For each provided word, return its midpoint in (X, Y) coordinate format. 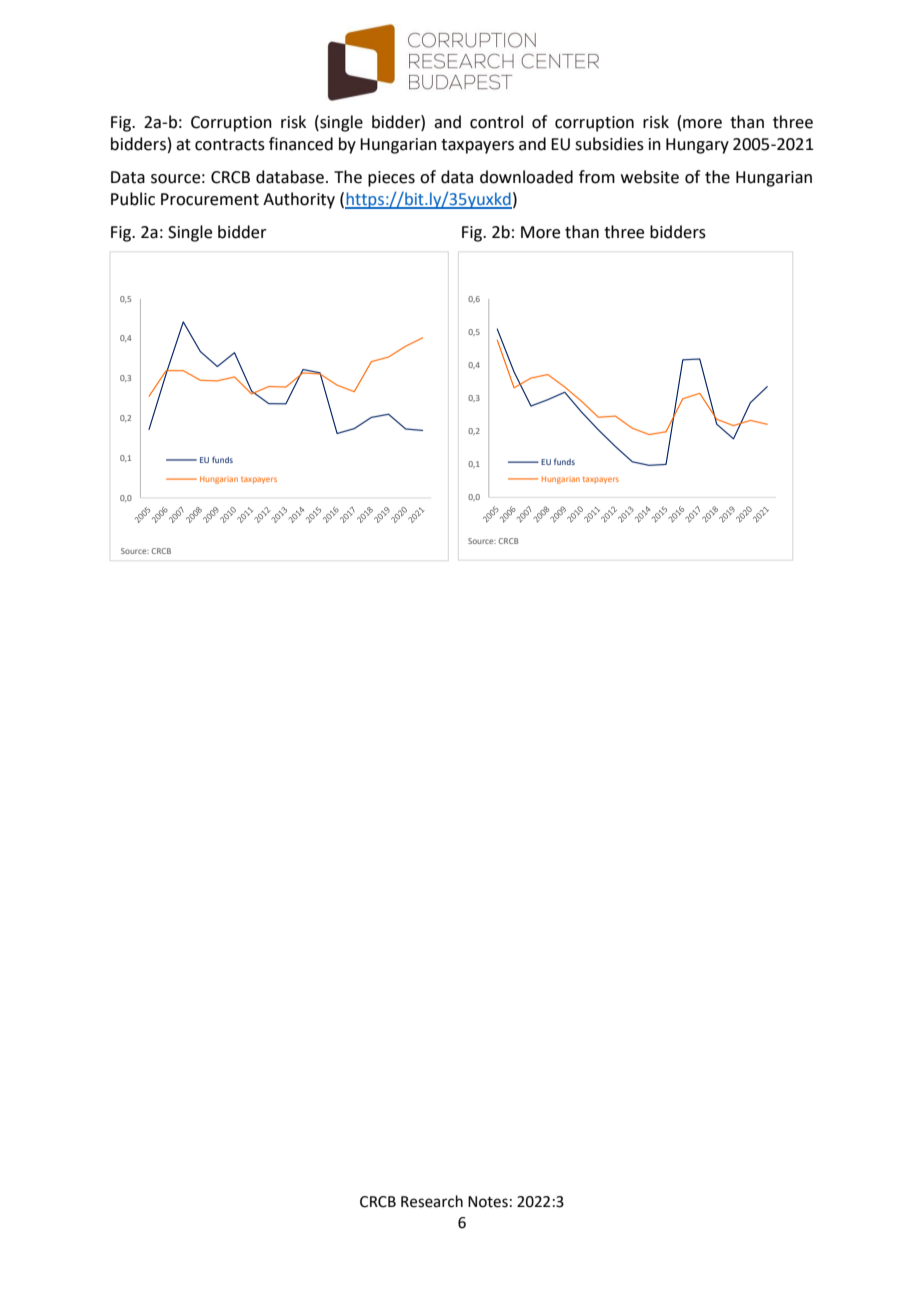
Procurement (210, 199)
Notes (488, 1202)
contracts (230, 145)
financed (301, 144)
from (597, 177)
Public (133, 199)
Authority (299, 200)
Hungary (697, 146)
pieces (391, 179)
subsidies (609, 144)
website (650, 177)
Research (432, 1201)
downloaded (526, 177)
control (496, 122)
